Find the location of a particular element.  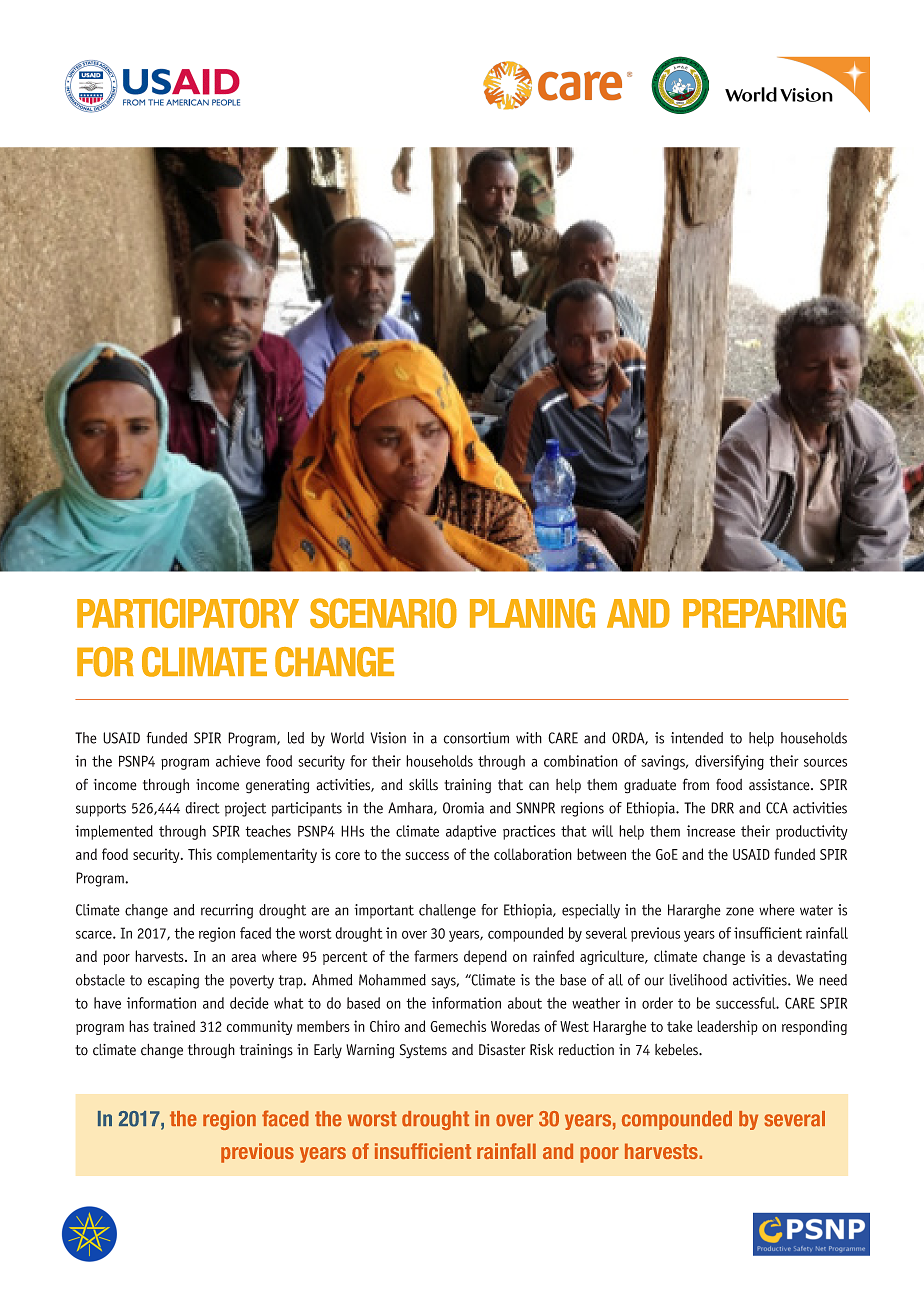

Disaster is located at coordinates (502, 1050).
